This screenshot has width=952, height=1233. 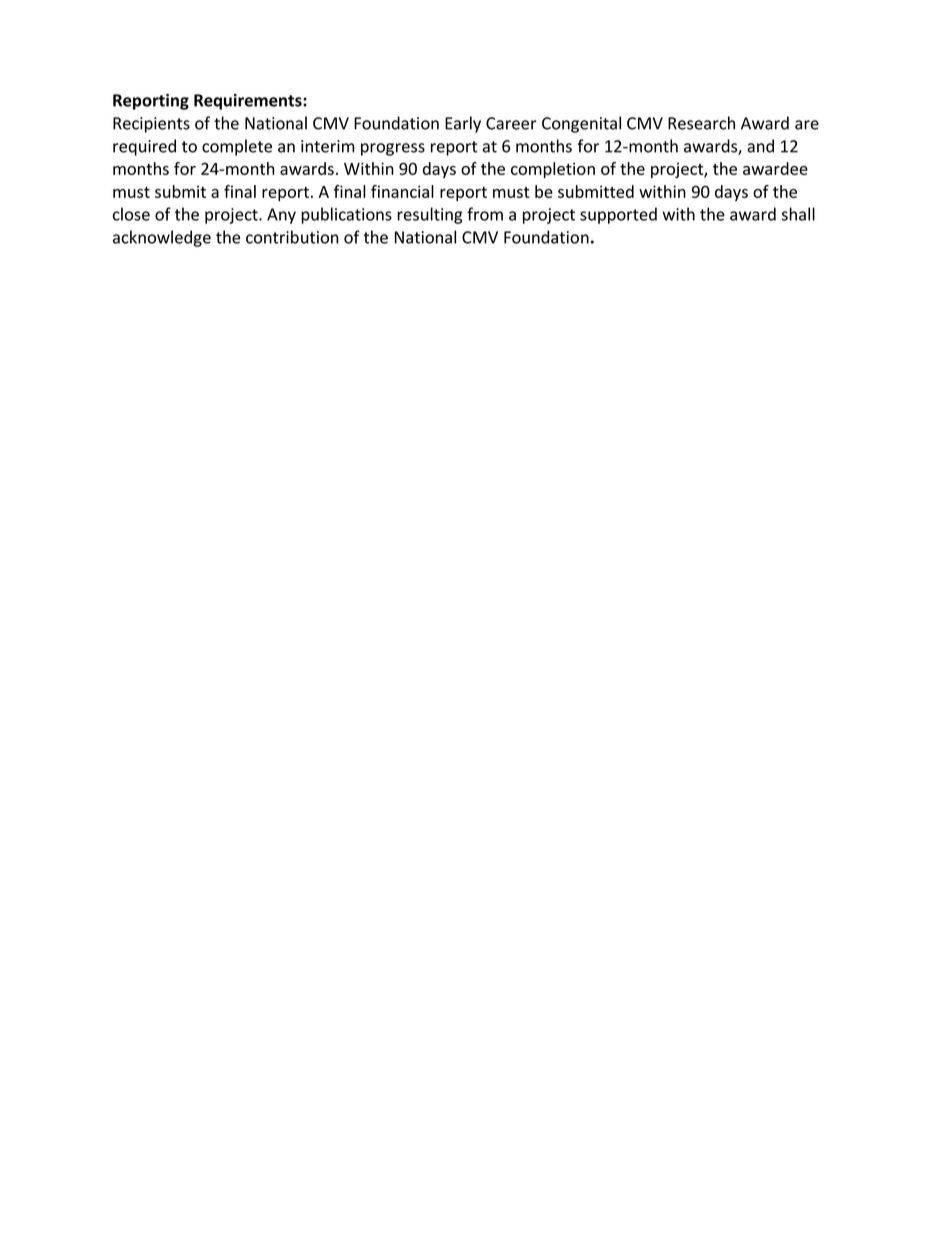 I want to click on supported, so click(x=618, y=215).
